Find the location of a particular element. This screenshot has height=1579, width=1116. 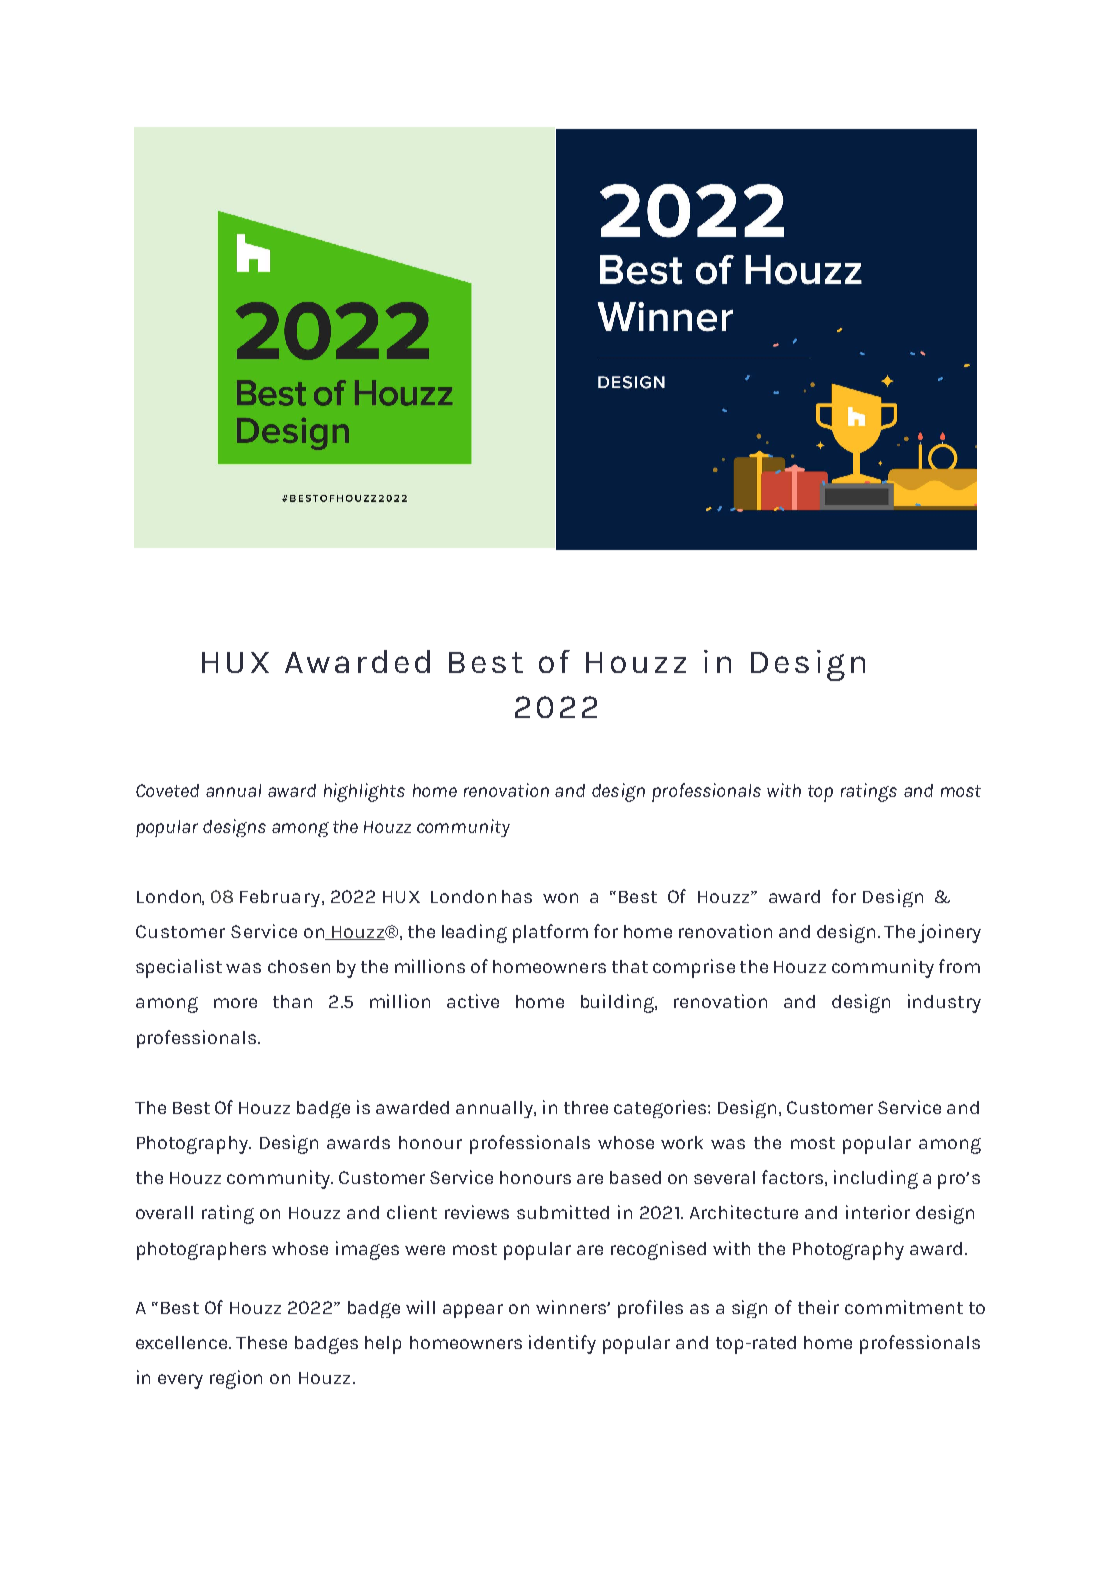

highlights is located at coordinates (364, 792).
